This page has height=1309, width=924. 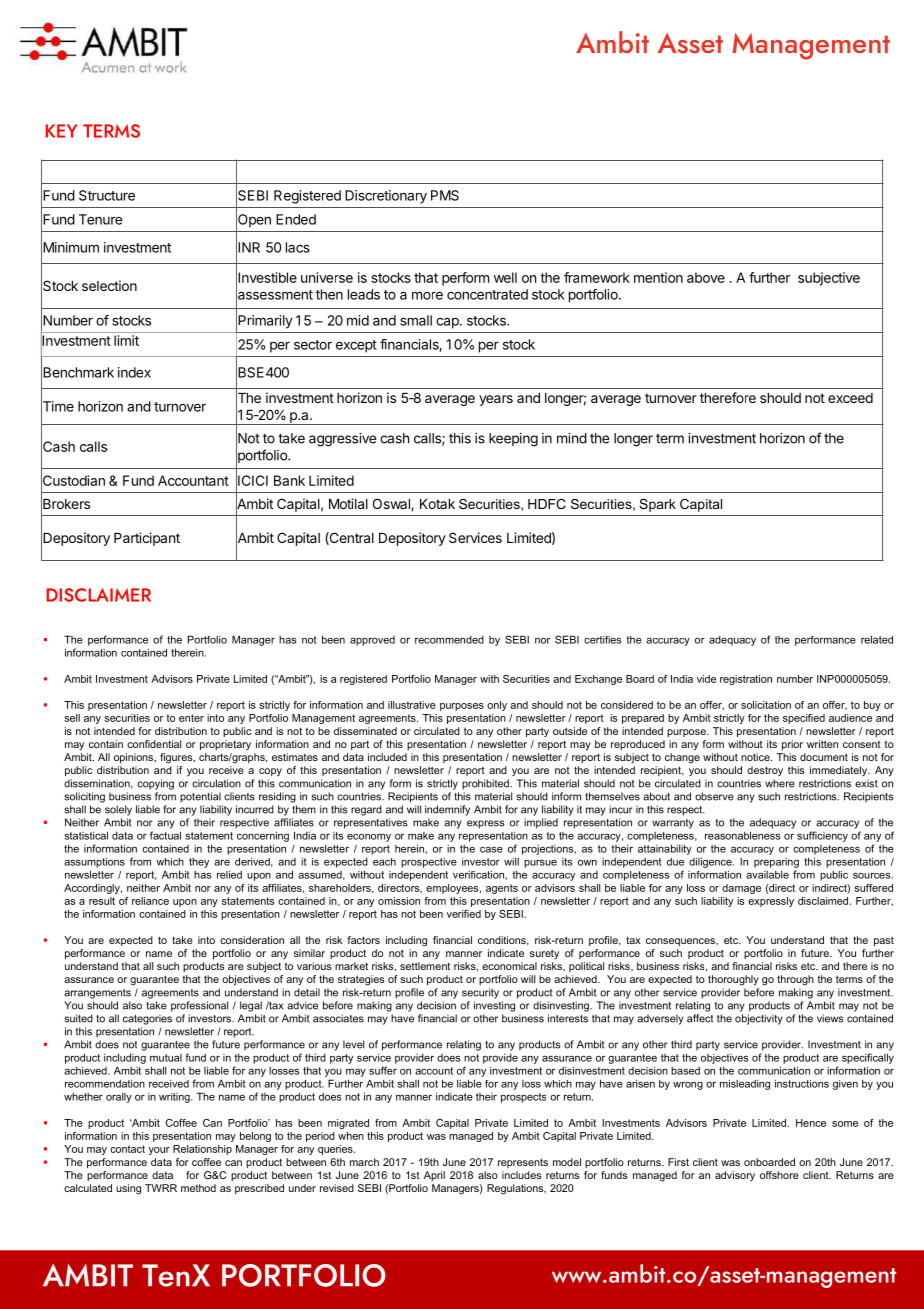 What do you see at coordinates (746, 680) in the page?
I see `registration` at bounding box center [746, 680].
